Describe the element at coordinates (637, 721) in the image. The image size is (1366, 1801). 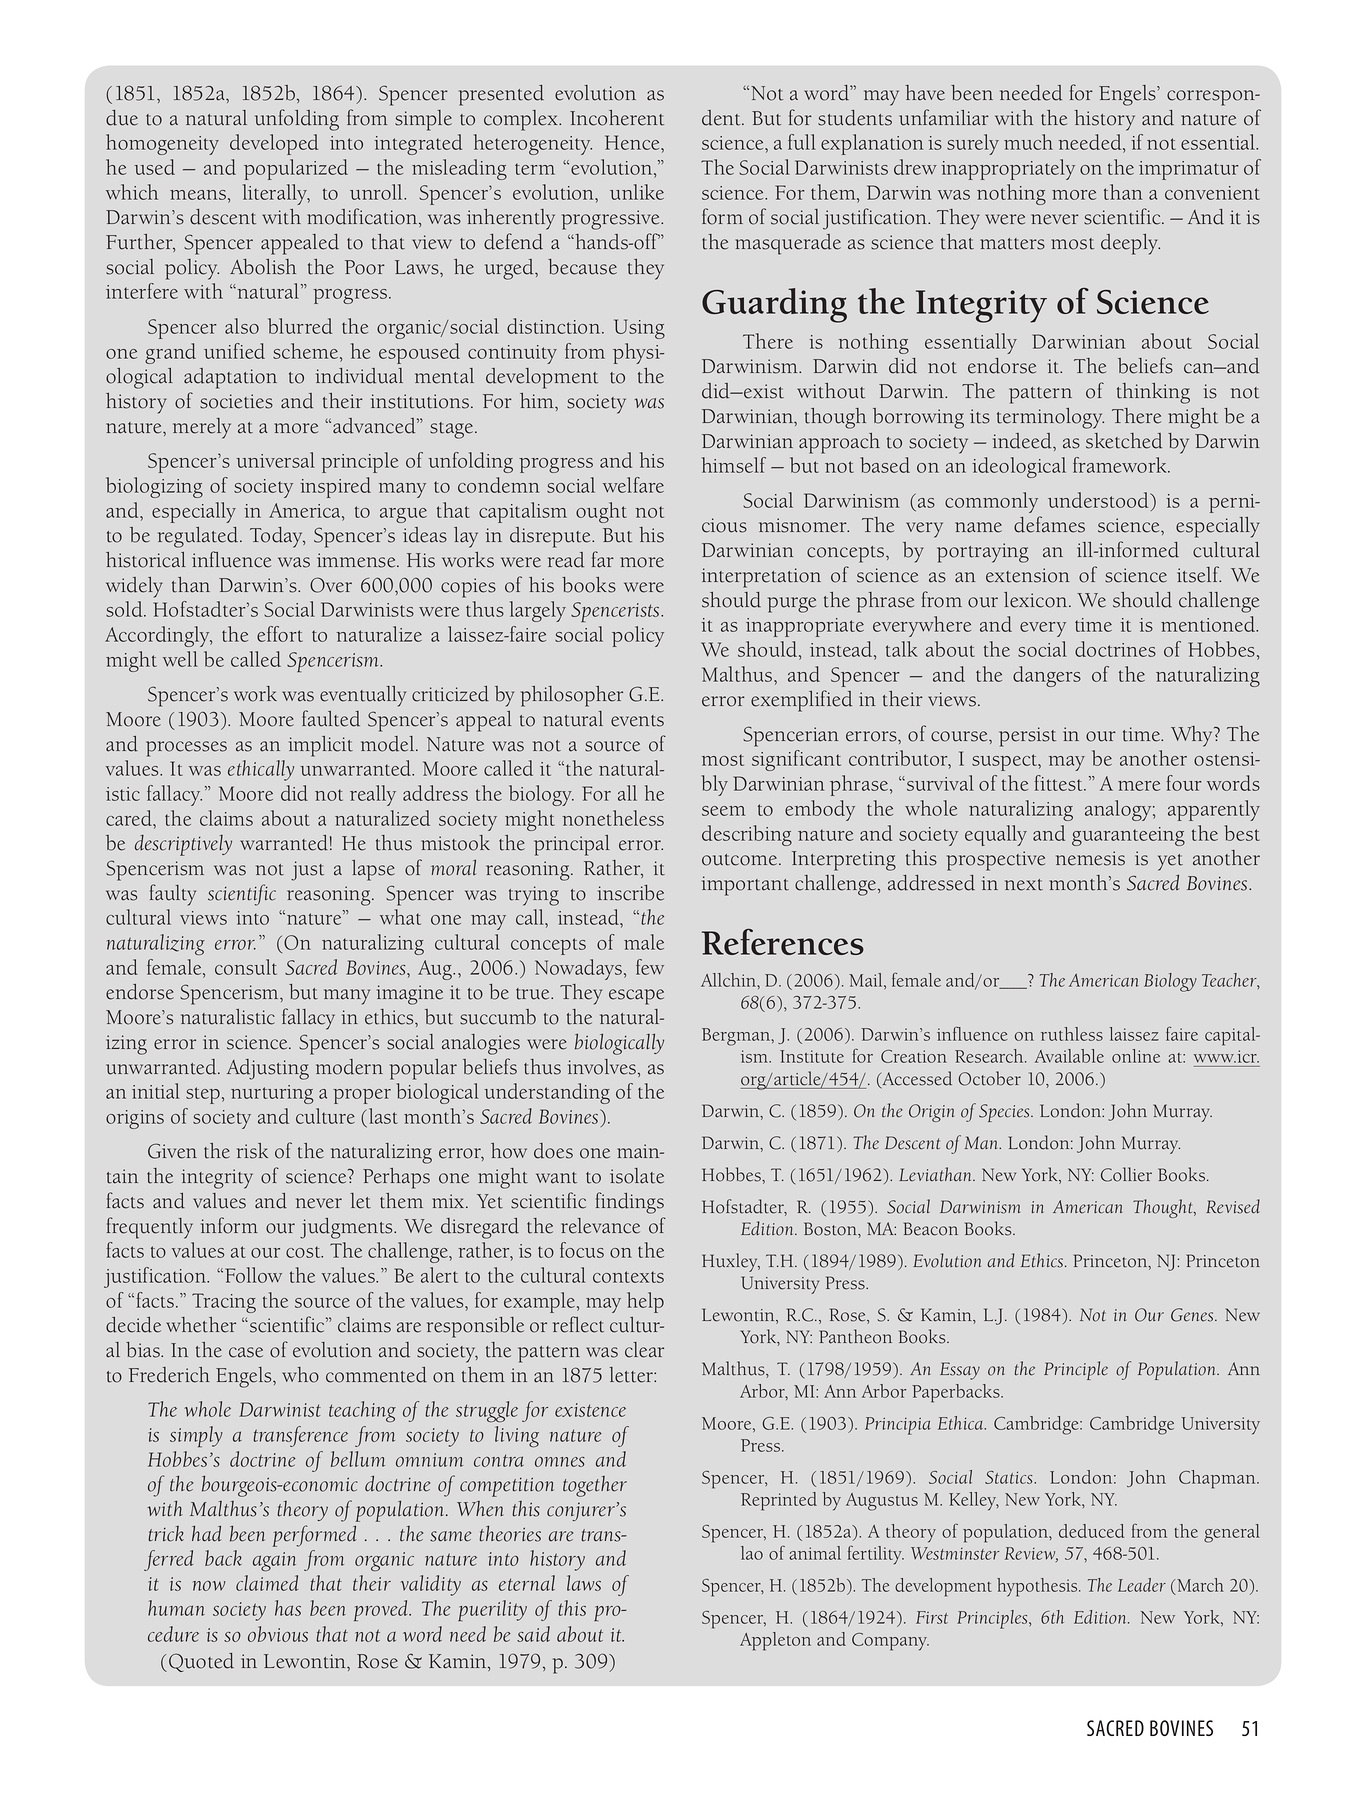
I see `events` at that location.
